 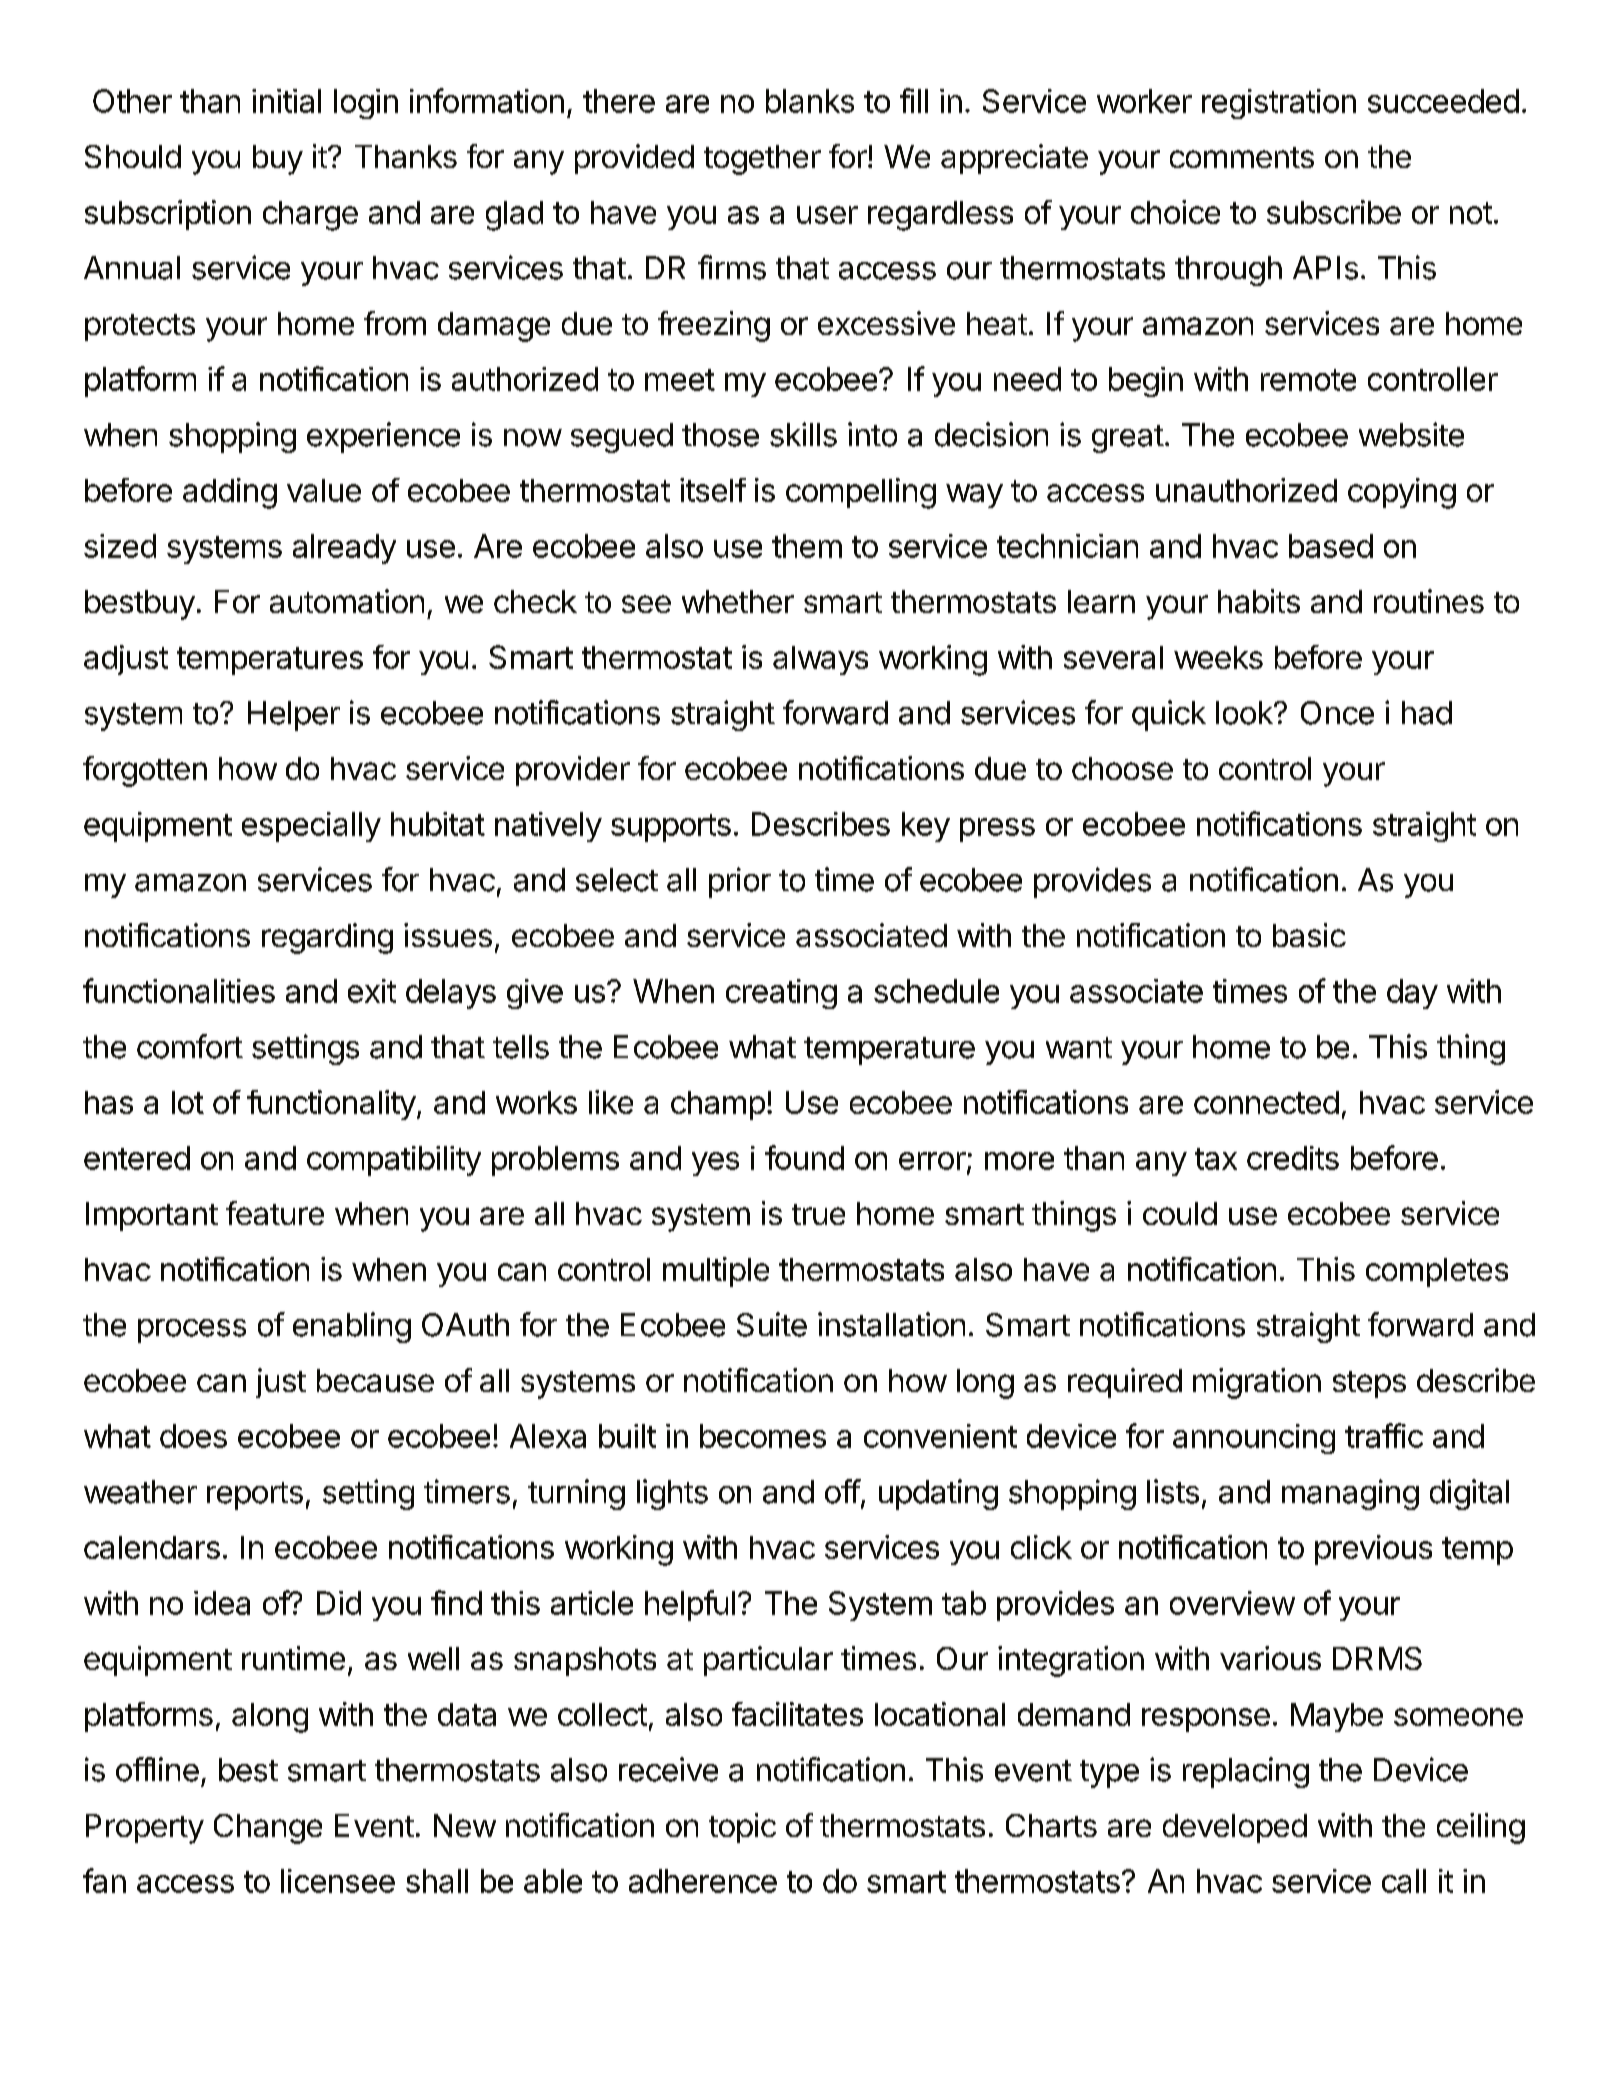 I want to click on prior, so click(x=740, y=882).
